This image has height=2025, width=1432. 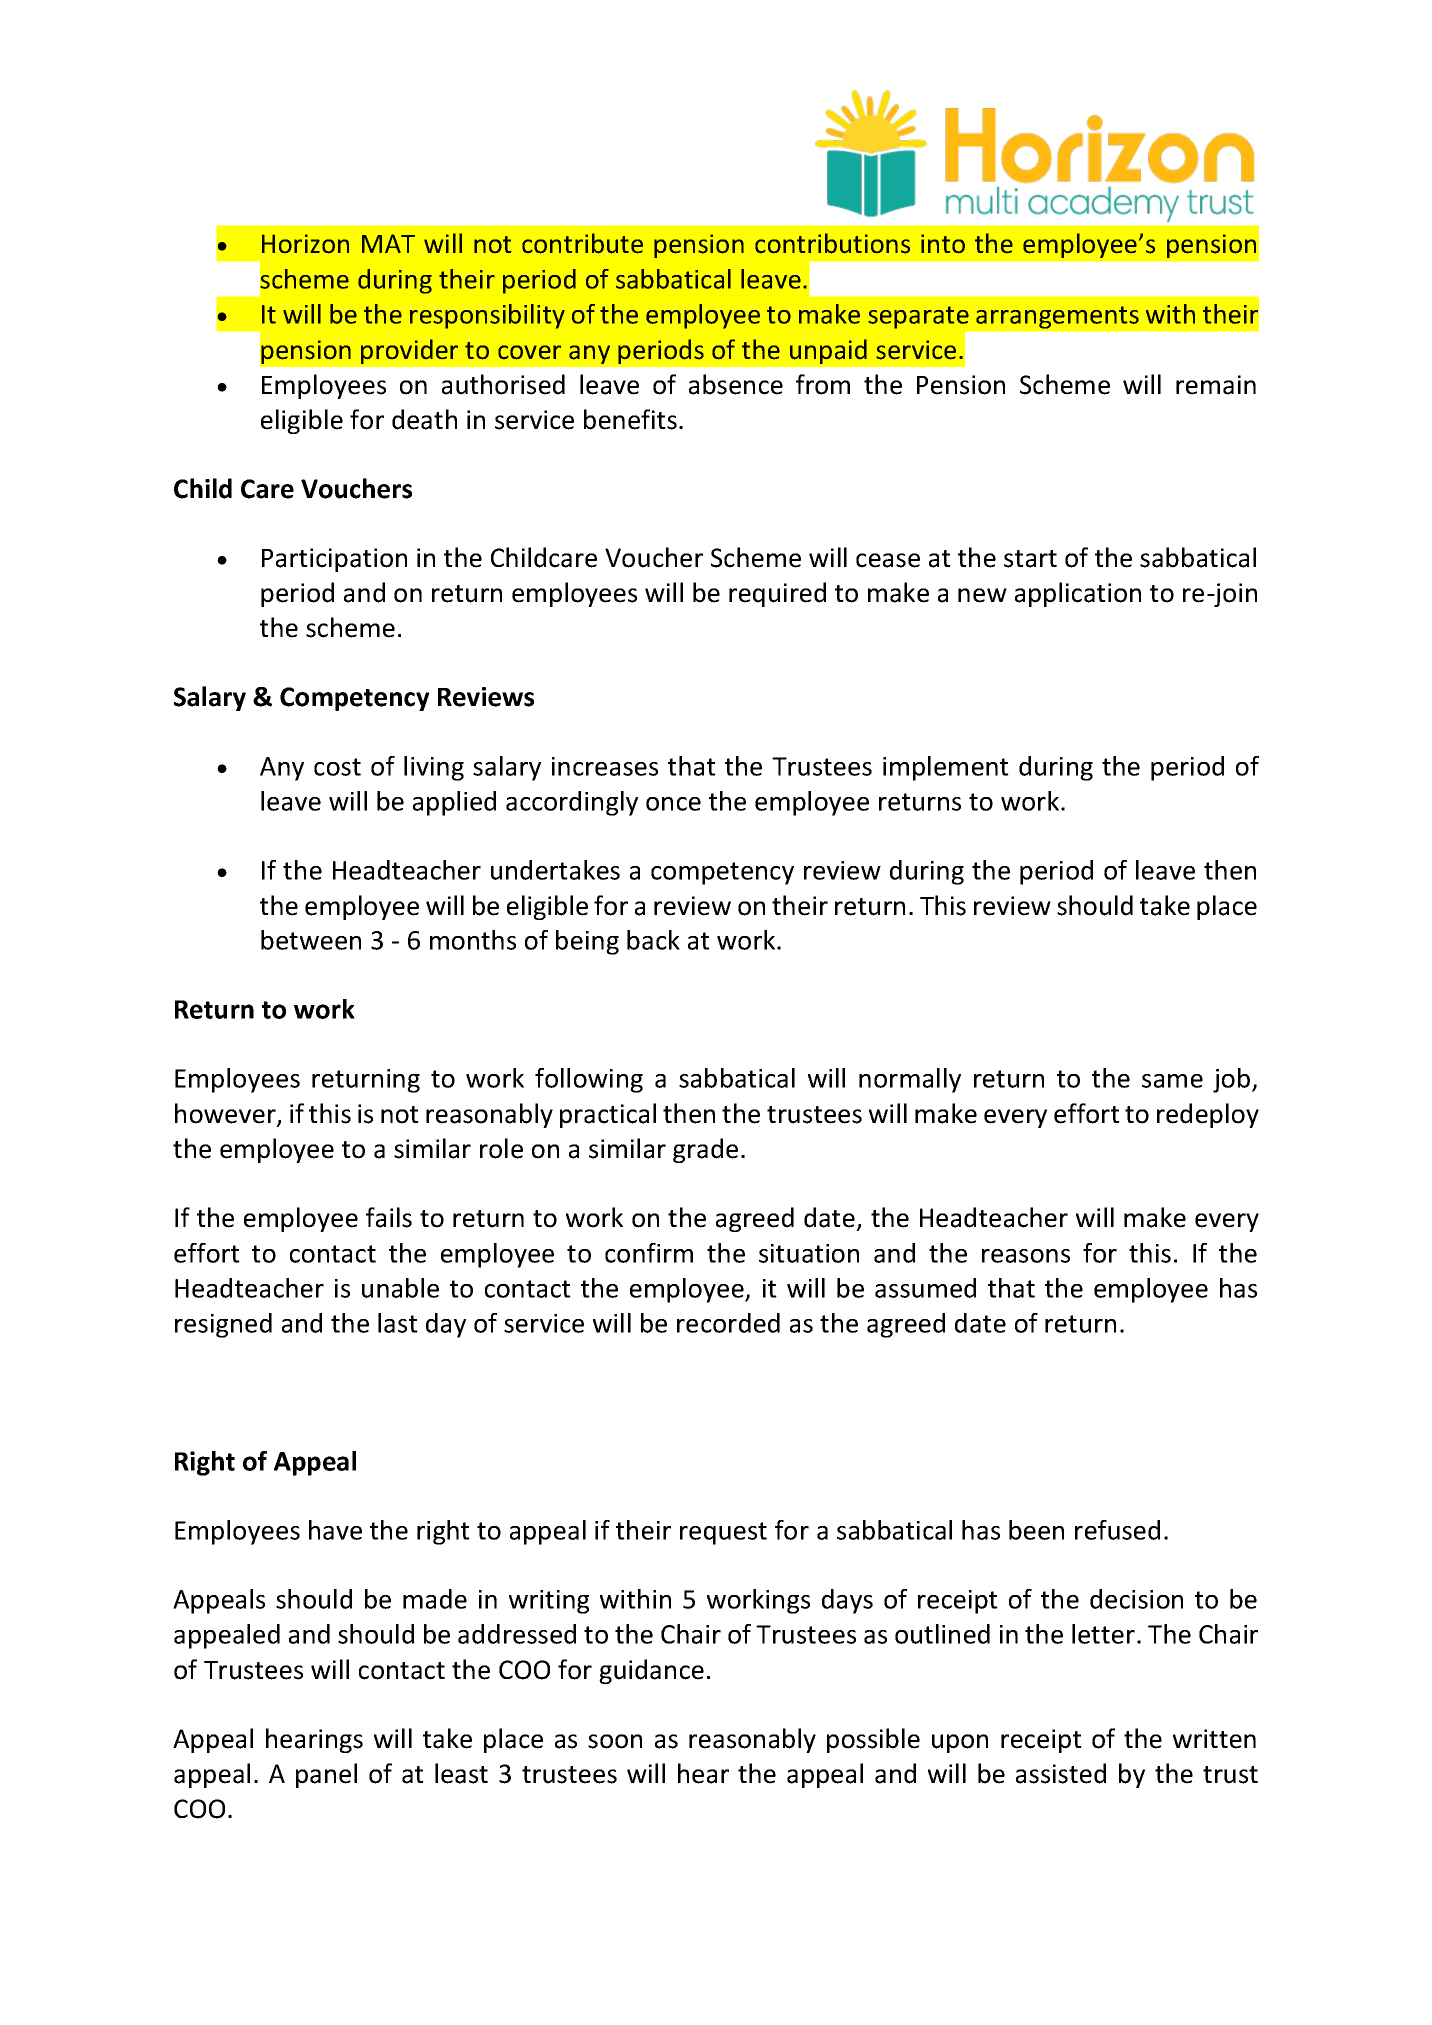 I want to click on back, so click(x=653, y=940).
